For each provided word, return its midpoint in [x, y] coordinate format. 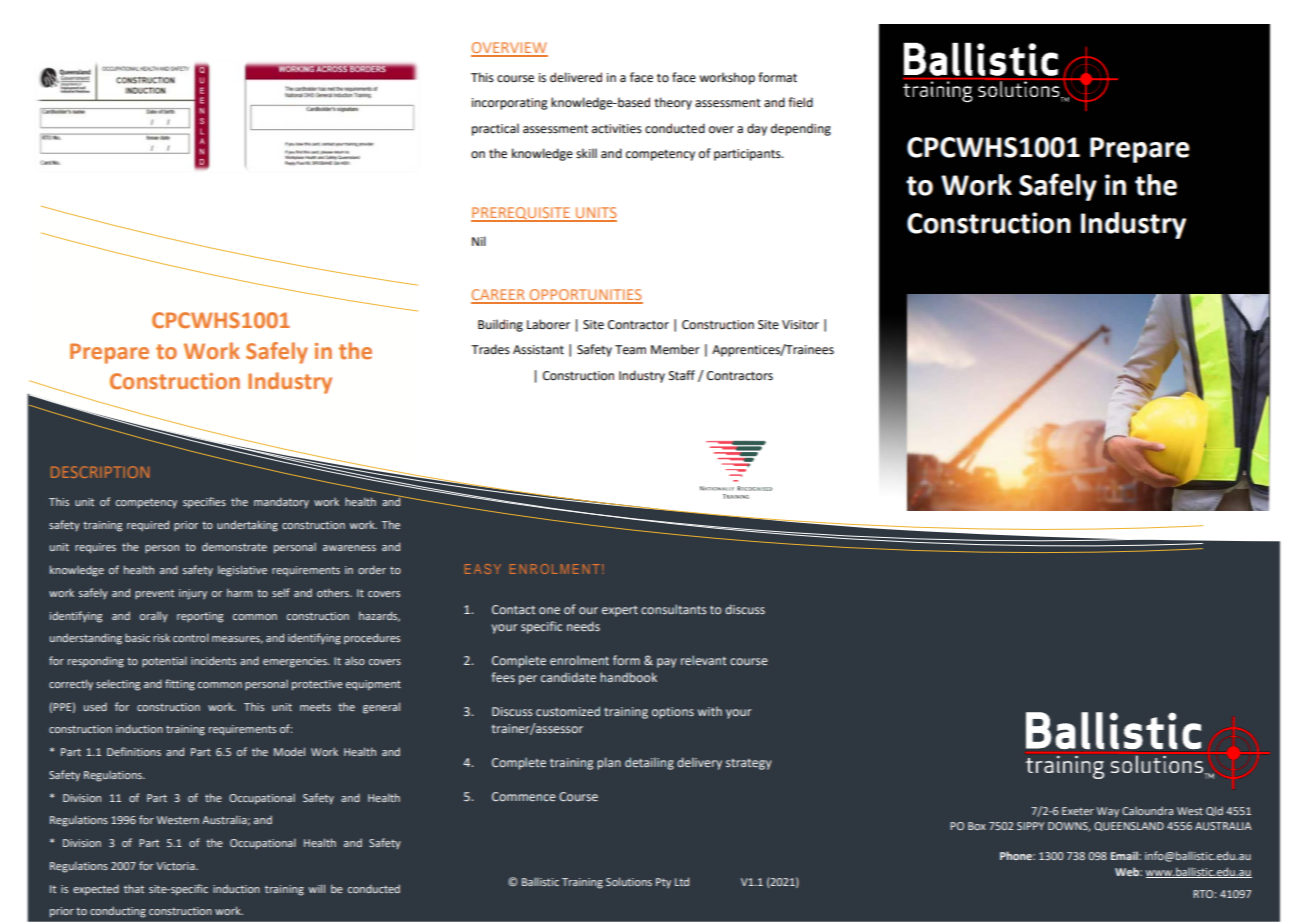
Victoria [176, 866]
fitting [180, 685]
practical [495, 129]
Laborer [548, 324]
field [800, 102]
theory [673, 103]
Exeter [1078, 811]
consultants [674, 609]
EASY [483, 569]
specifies [204, 502]
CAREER [499, 296]
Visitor [800, 325]
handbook [628, 677]
